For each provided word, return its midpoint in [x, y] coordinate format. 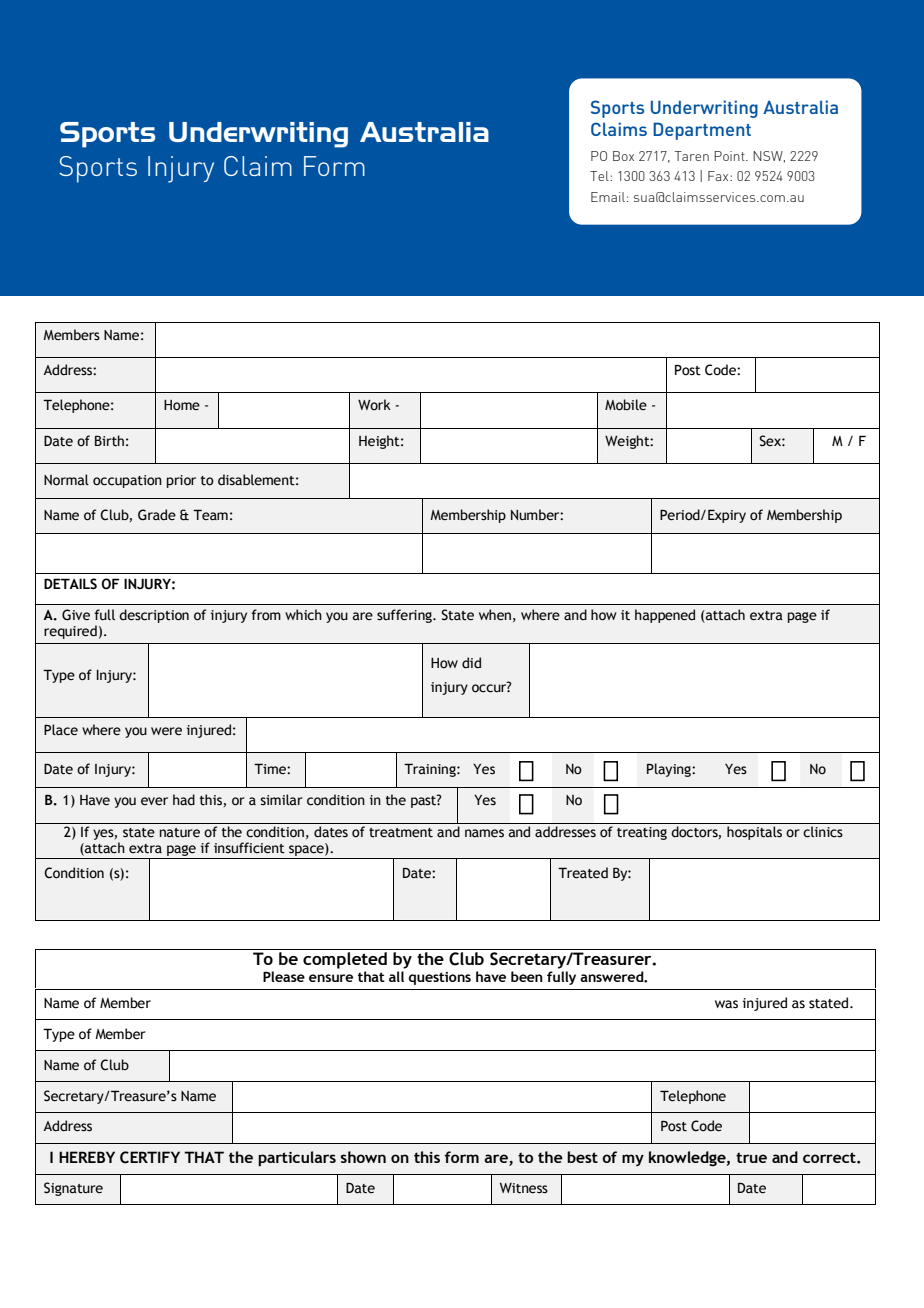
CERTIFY [150, 1157]
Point [730, 156]
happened [665, 616]
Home [182, 405]
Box [623, 156]
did [471, 663]
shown [363, 1157]
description [154, 616]
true [751, 1157]
